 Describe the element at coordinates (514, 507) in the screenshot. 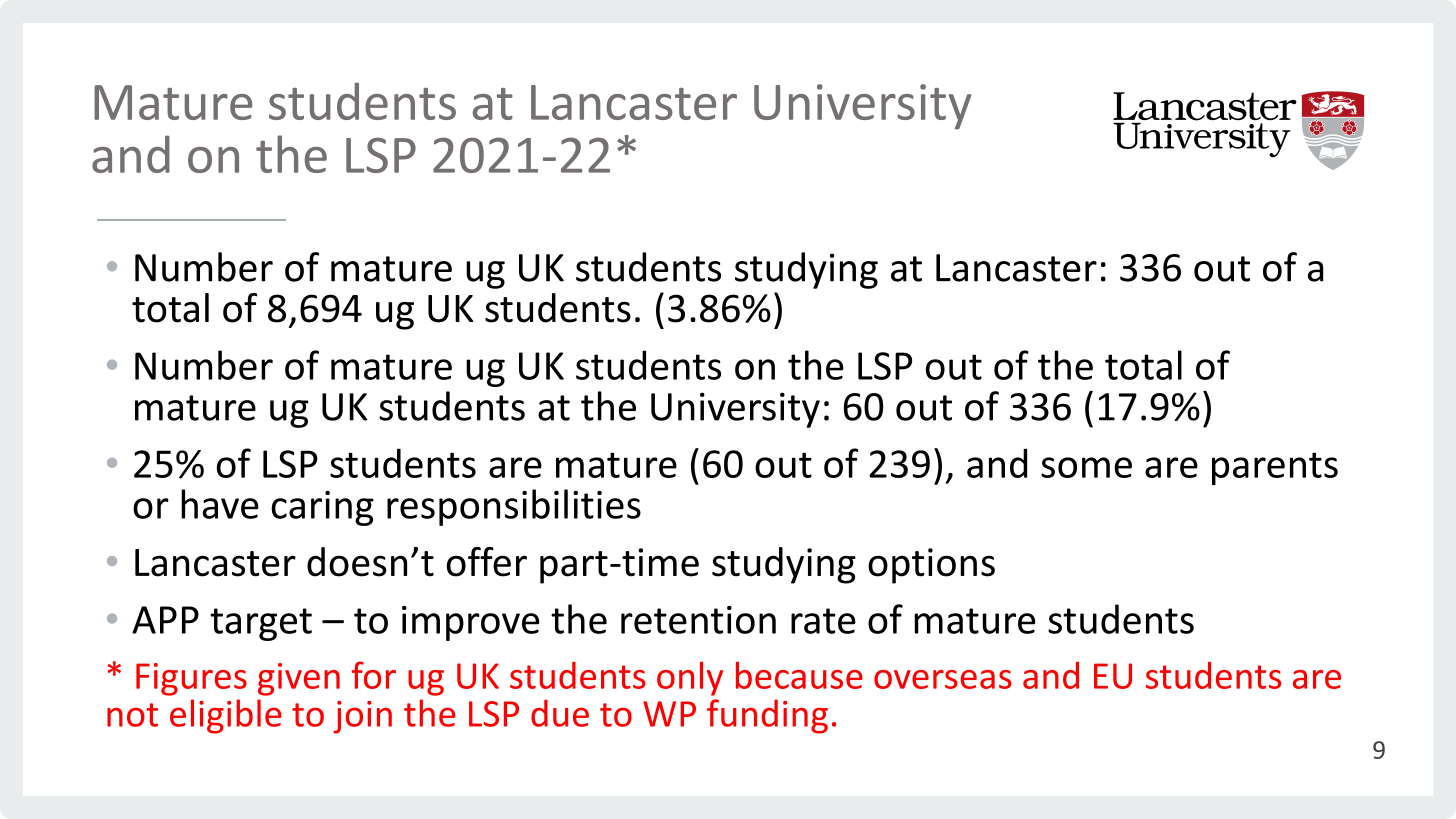

I see `responsibilities` at that location.
